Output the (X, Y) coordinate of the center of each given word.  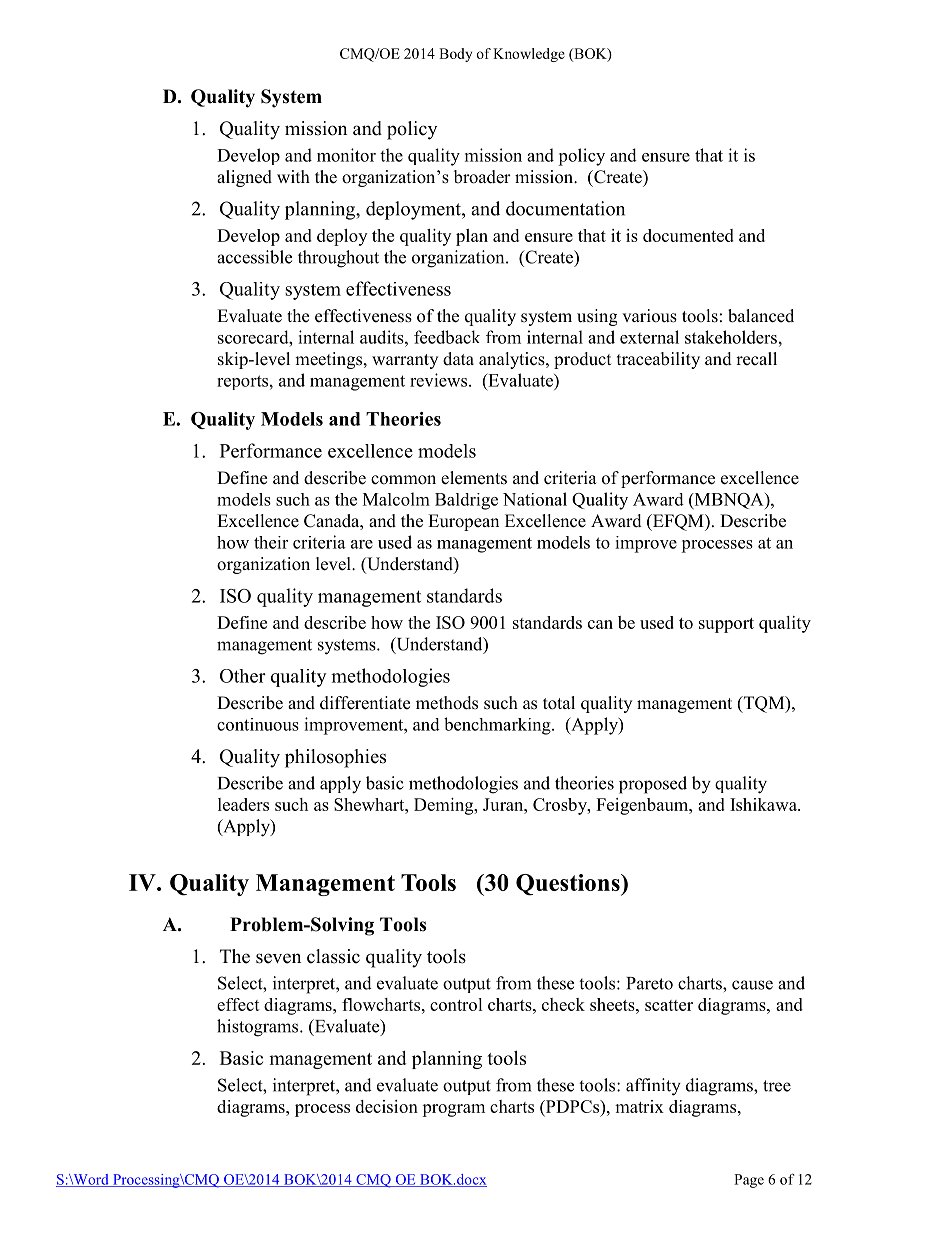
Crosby (561, 806)
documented (688, 235)
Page (749, 1181)
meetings (328, 360)
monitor (346, 155)
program (453, 1110)
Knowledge (529, 55)
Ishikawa (764, 804)
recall (756, 359)
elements (474, 478)
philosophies (335, 758)
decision (387, 1106)
